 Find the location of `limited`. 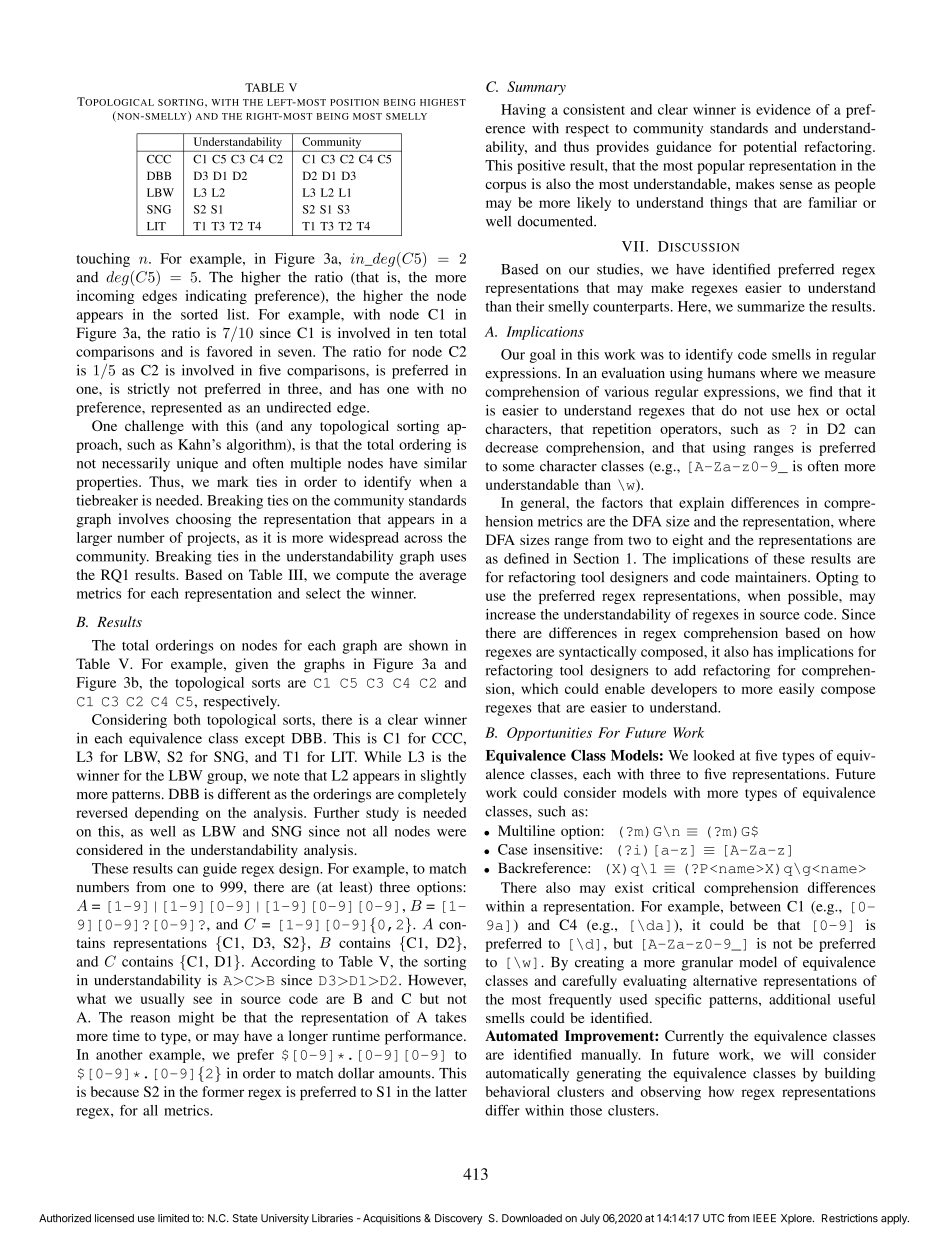

limited is located at coordinates (173, 1218).
